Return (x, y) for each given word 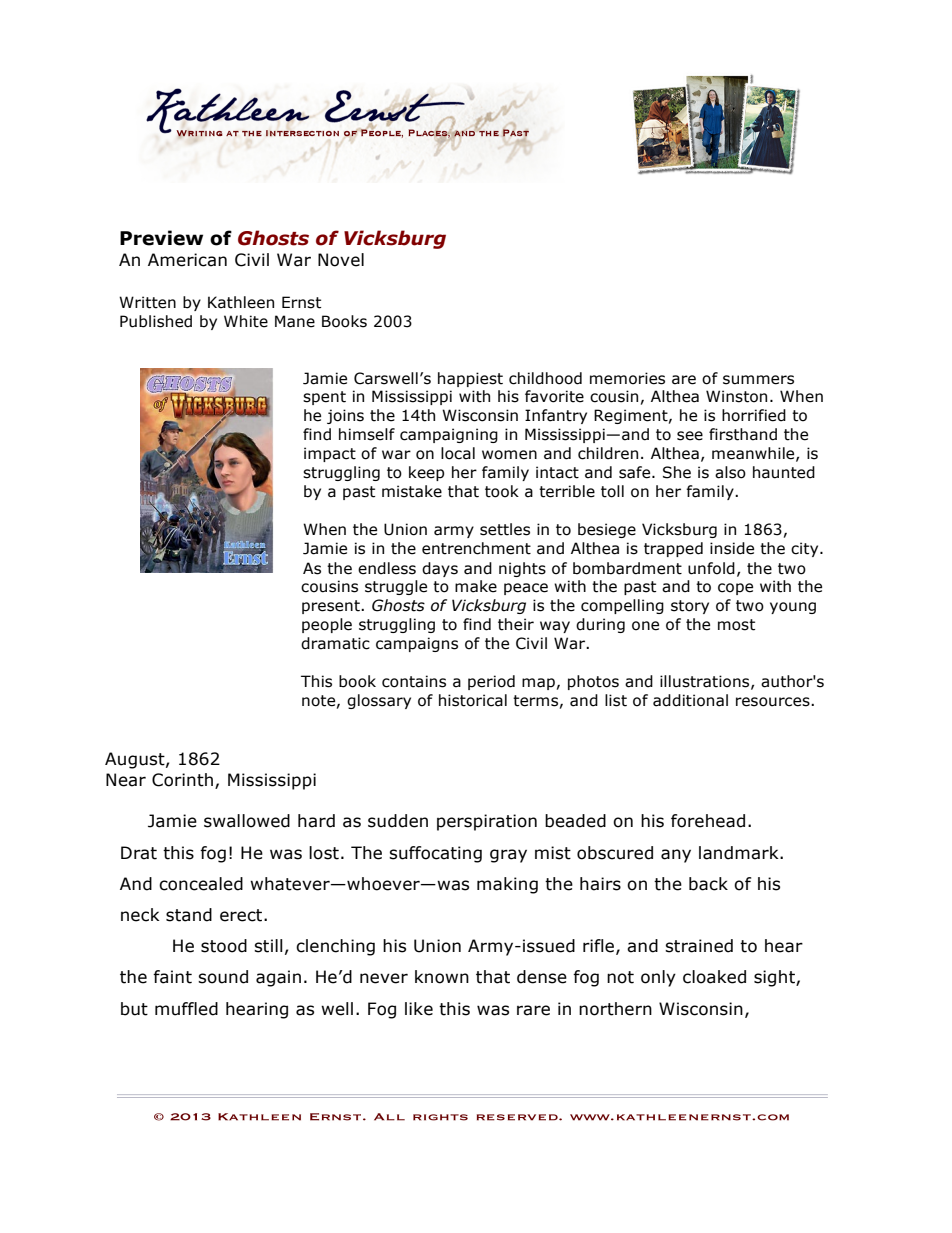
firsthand (743, 434)
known (442, 977)
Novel (341, 260)
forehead (708, 821)
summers (758, 380)
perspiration (487, 822)
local (458, 453)
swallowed (247, 821)
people (327, 625)
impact (330, 454)
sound (223, 977)
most (736, 625)
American (187, 260)
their (516, 624)
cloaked (714, 977)
